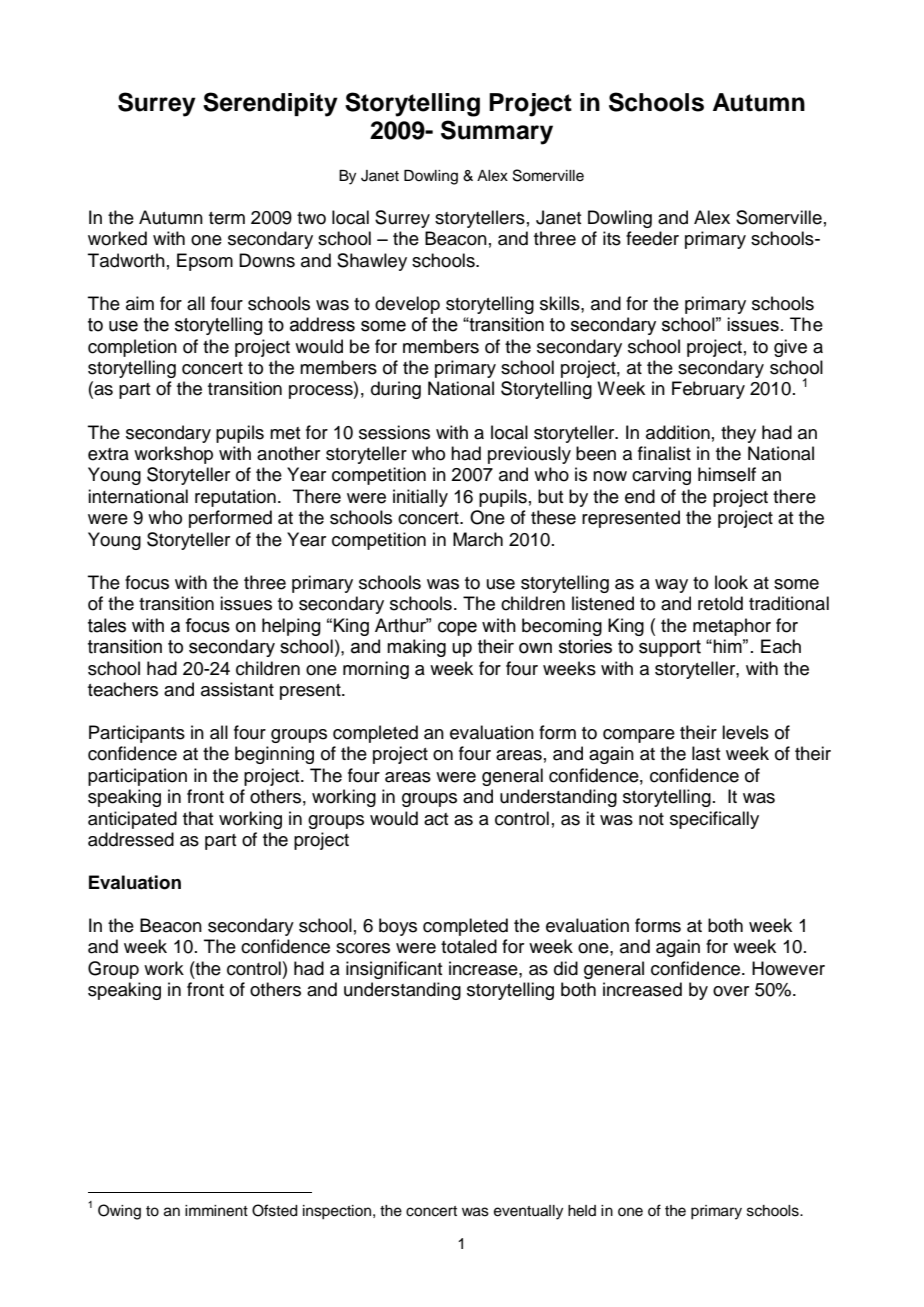  I want to click on completion, so click(132, 348).
